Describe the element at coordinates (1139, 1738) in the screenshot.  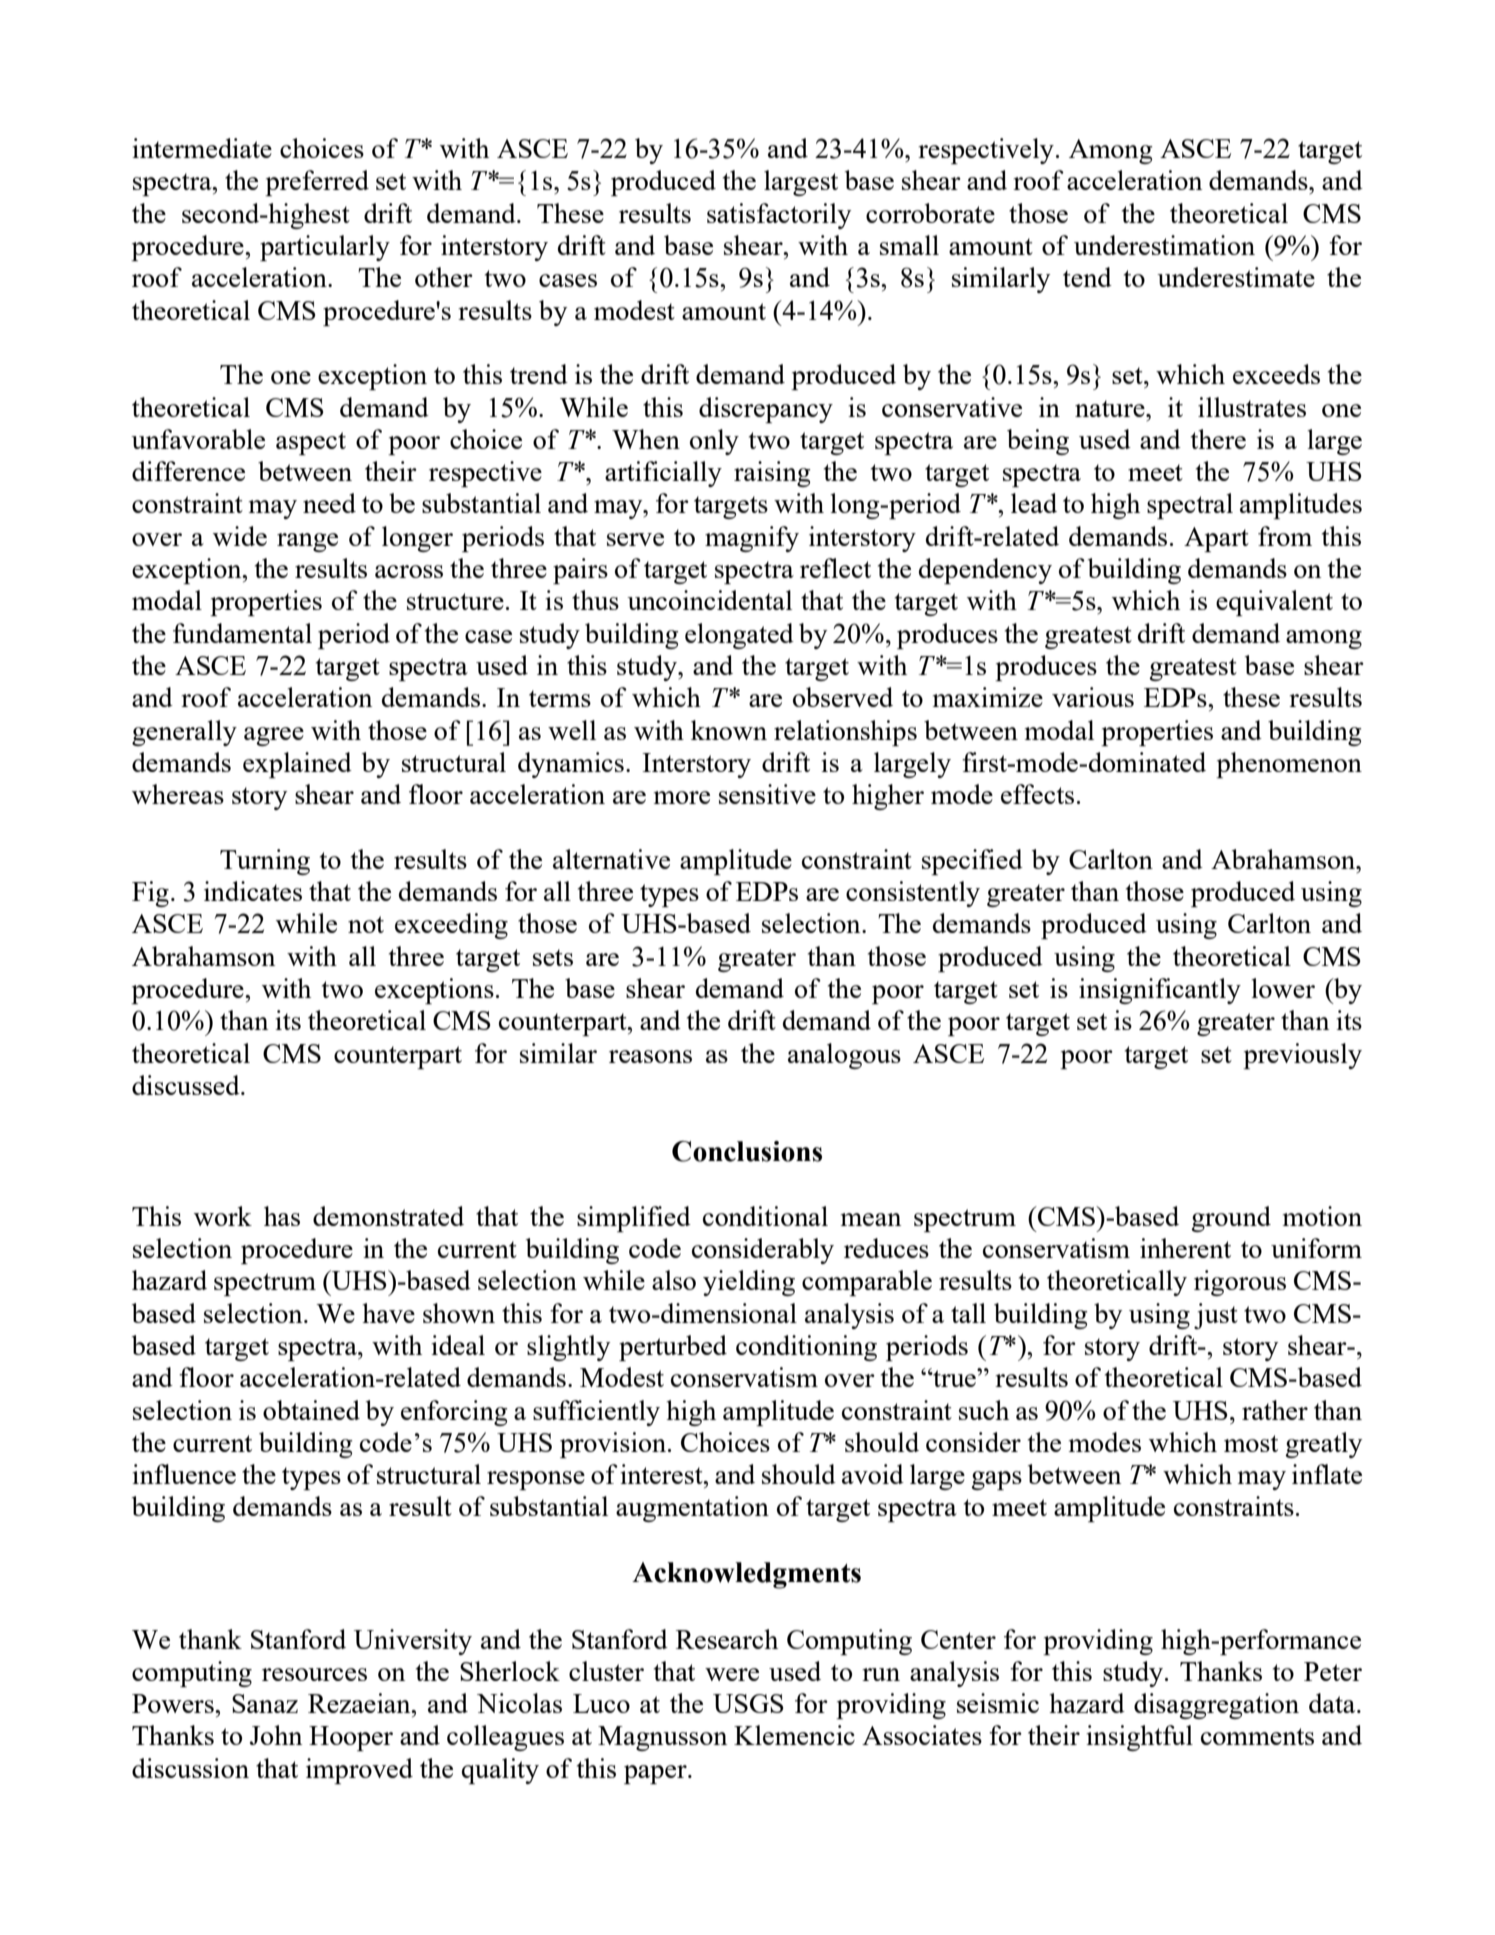
I see `insightful` at that location.
